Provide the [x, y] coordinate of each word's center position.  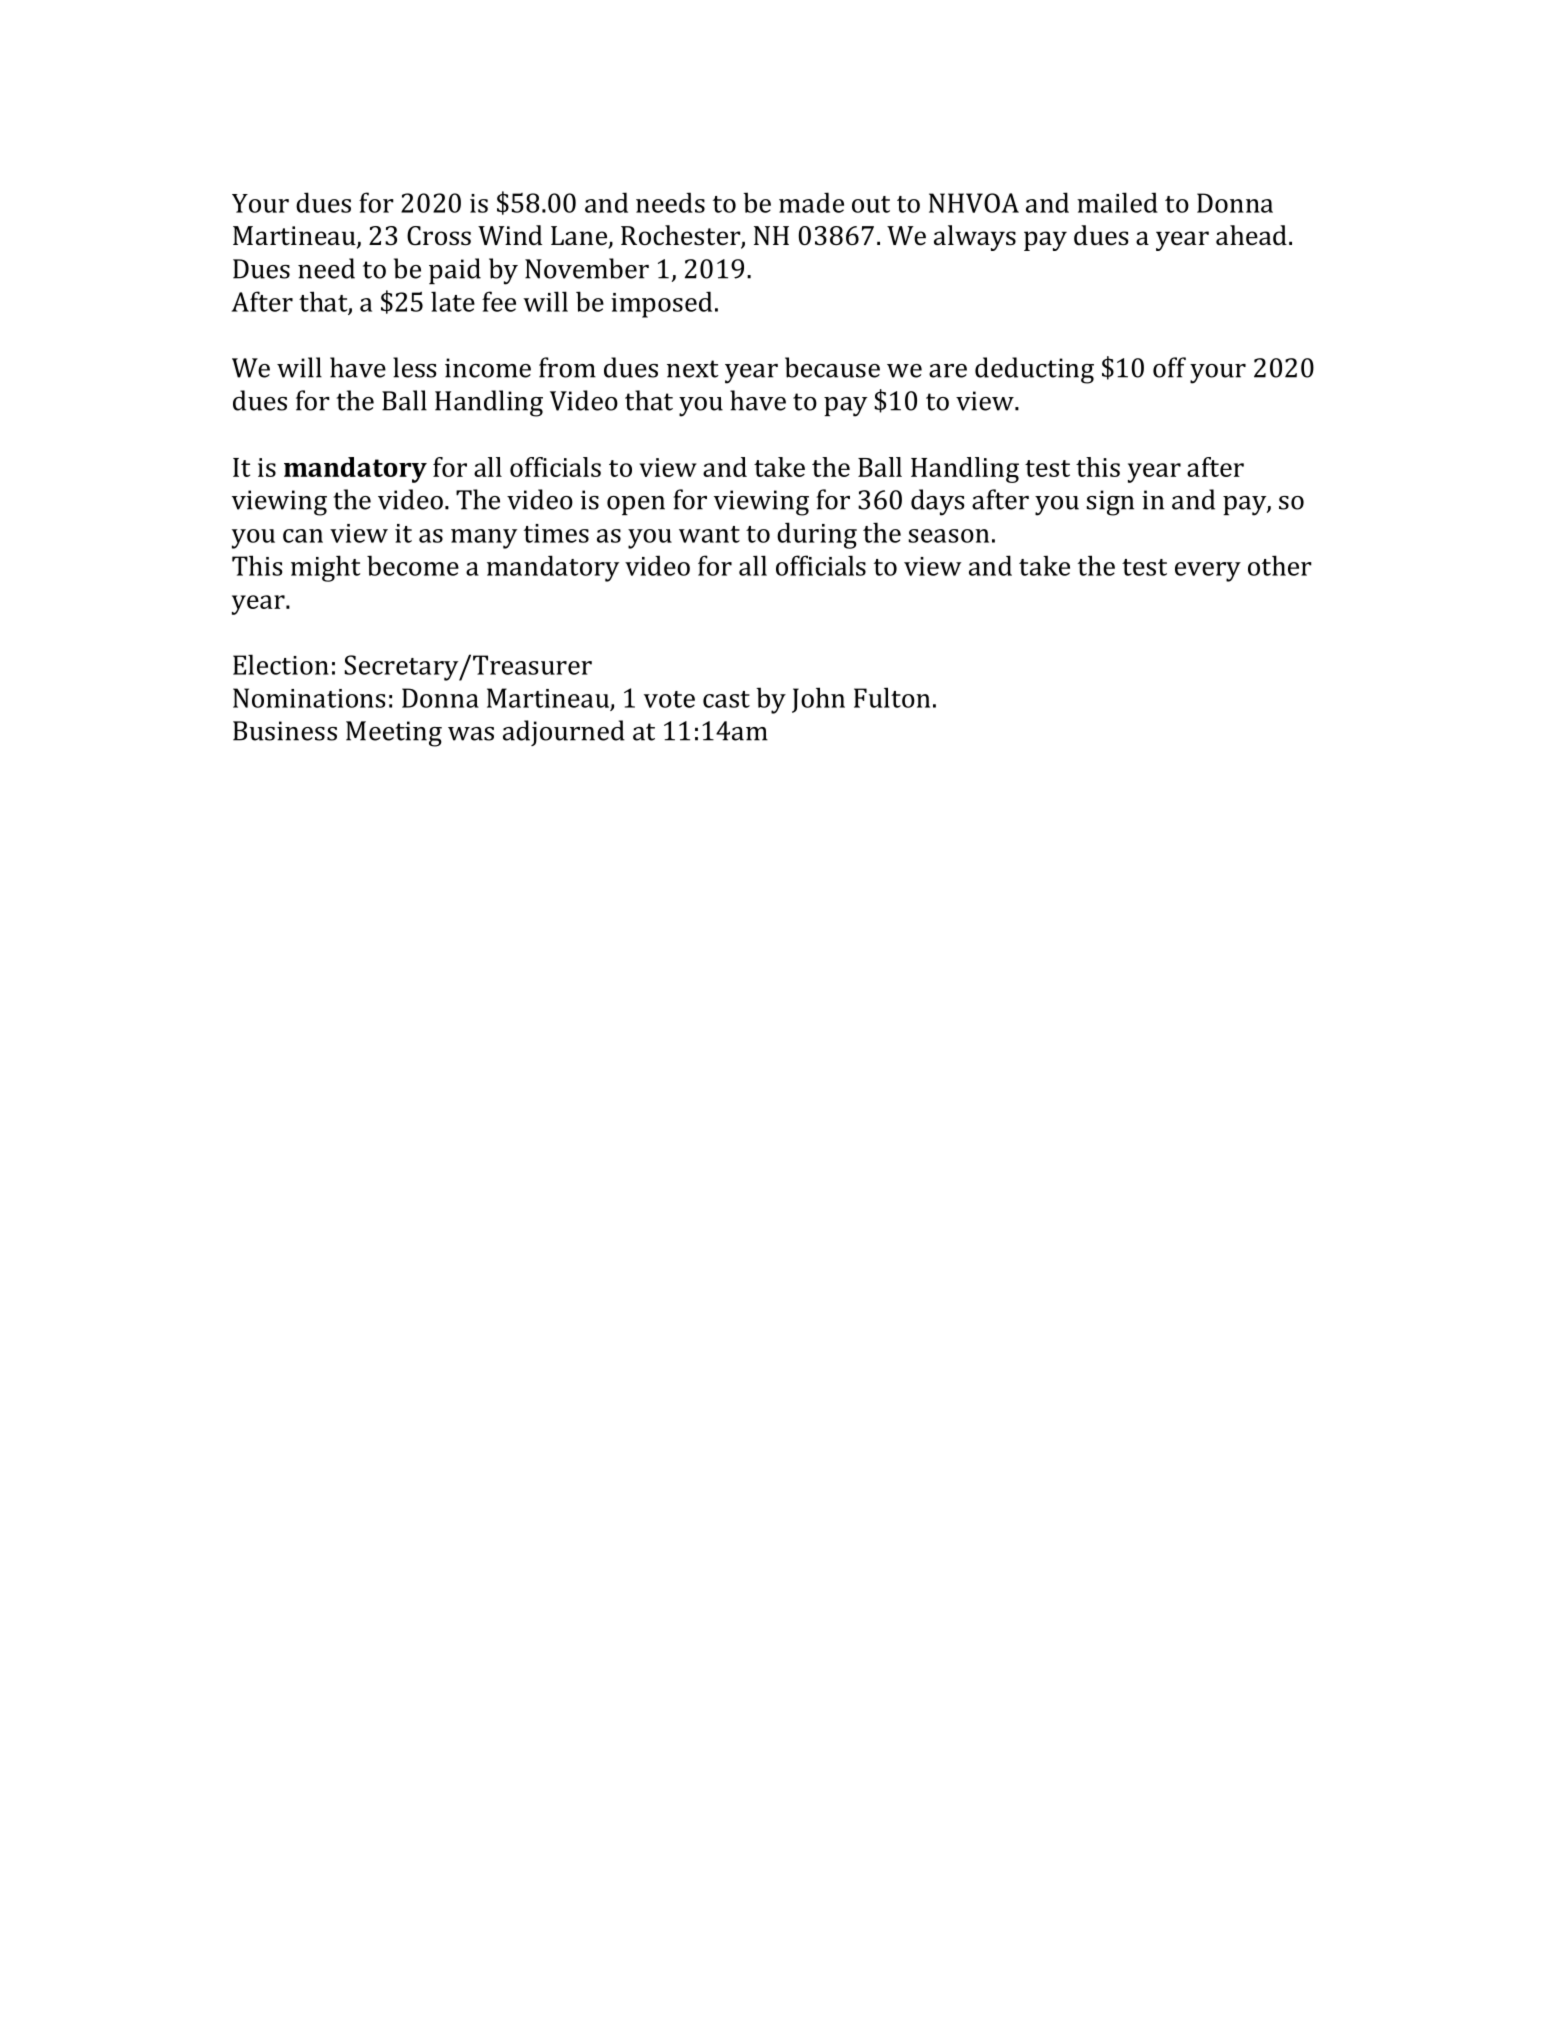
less [415, 367]
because [832, 367]
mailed [1117, 202]
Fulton [892, 697]
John [818, 700]
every [1208, 572]
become [413, 565]
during [817, 535]
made [811, 202]
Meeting [394, 734]
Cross [439, 236]
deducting [1034, 370]
